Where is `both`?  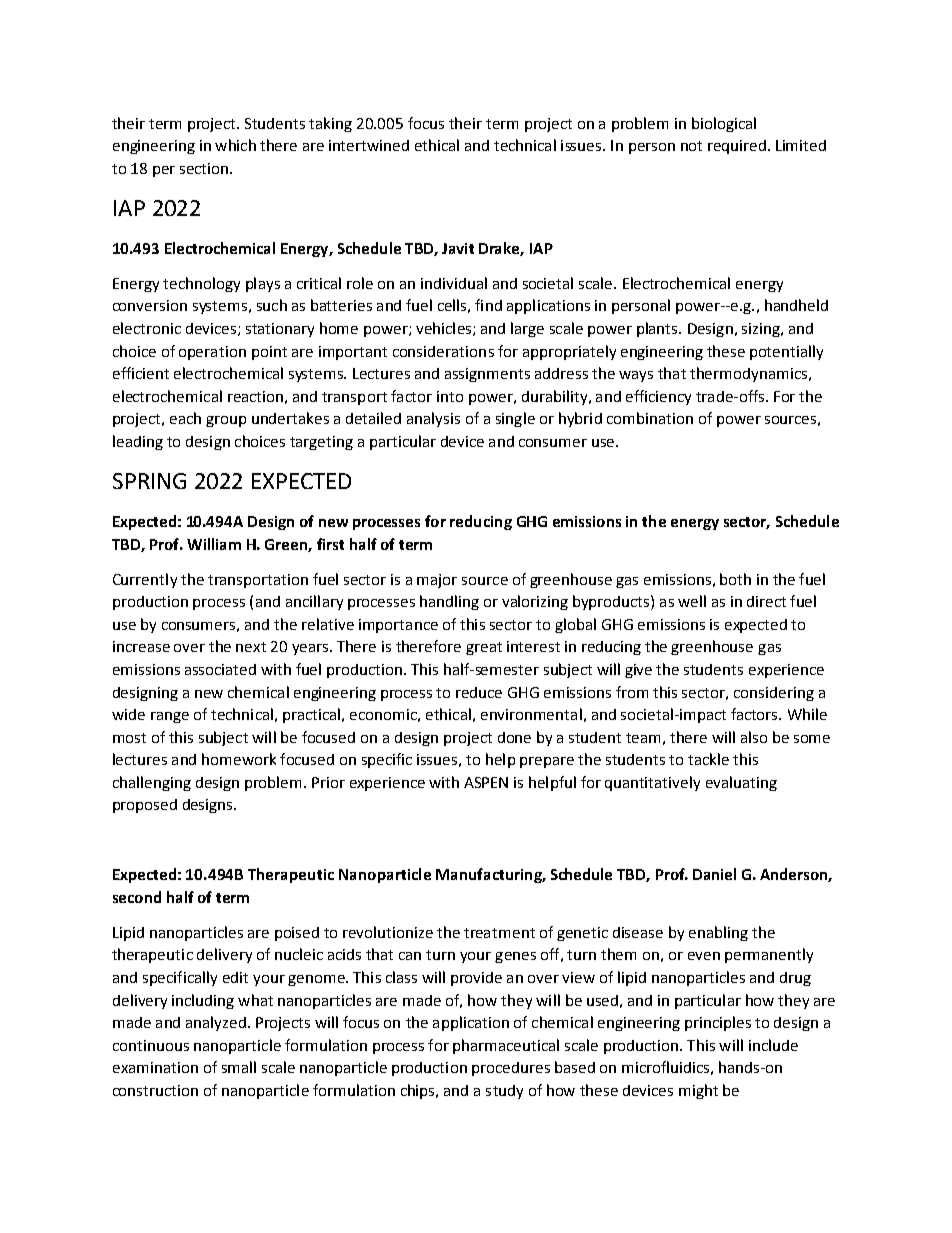 both is located at coordinates (735, 579).
